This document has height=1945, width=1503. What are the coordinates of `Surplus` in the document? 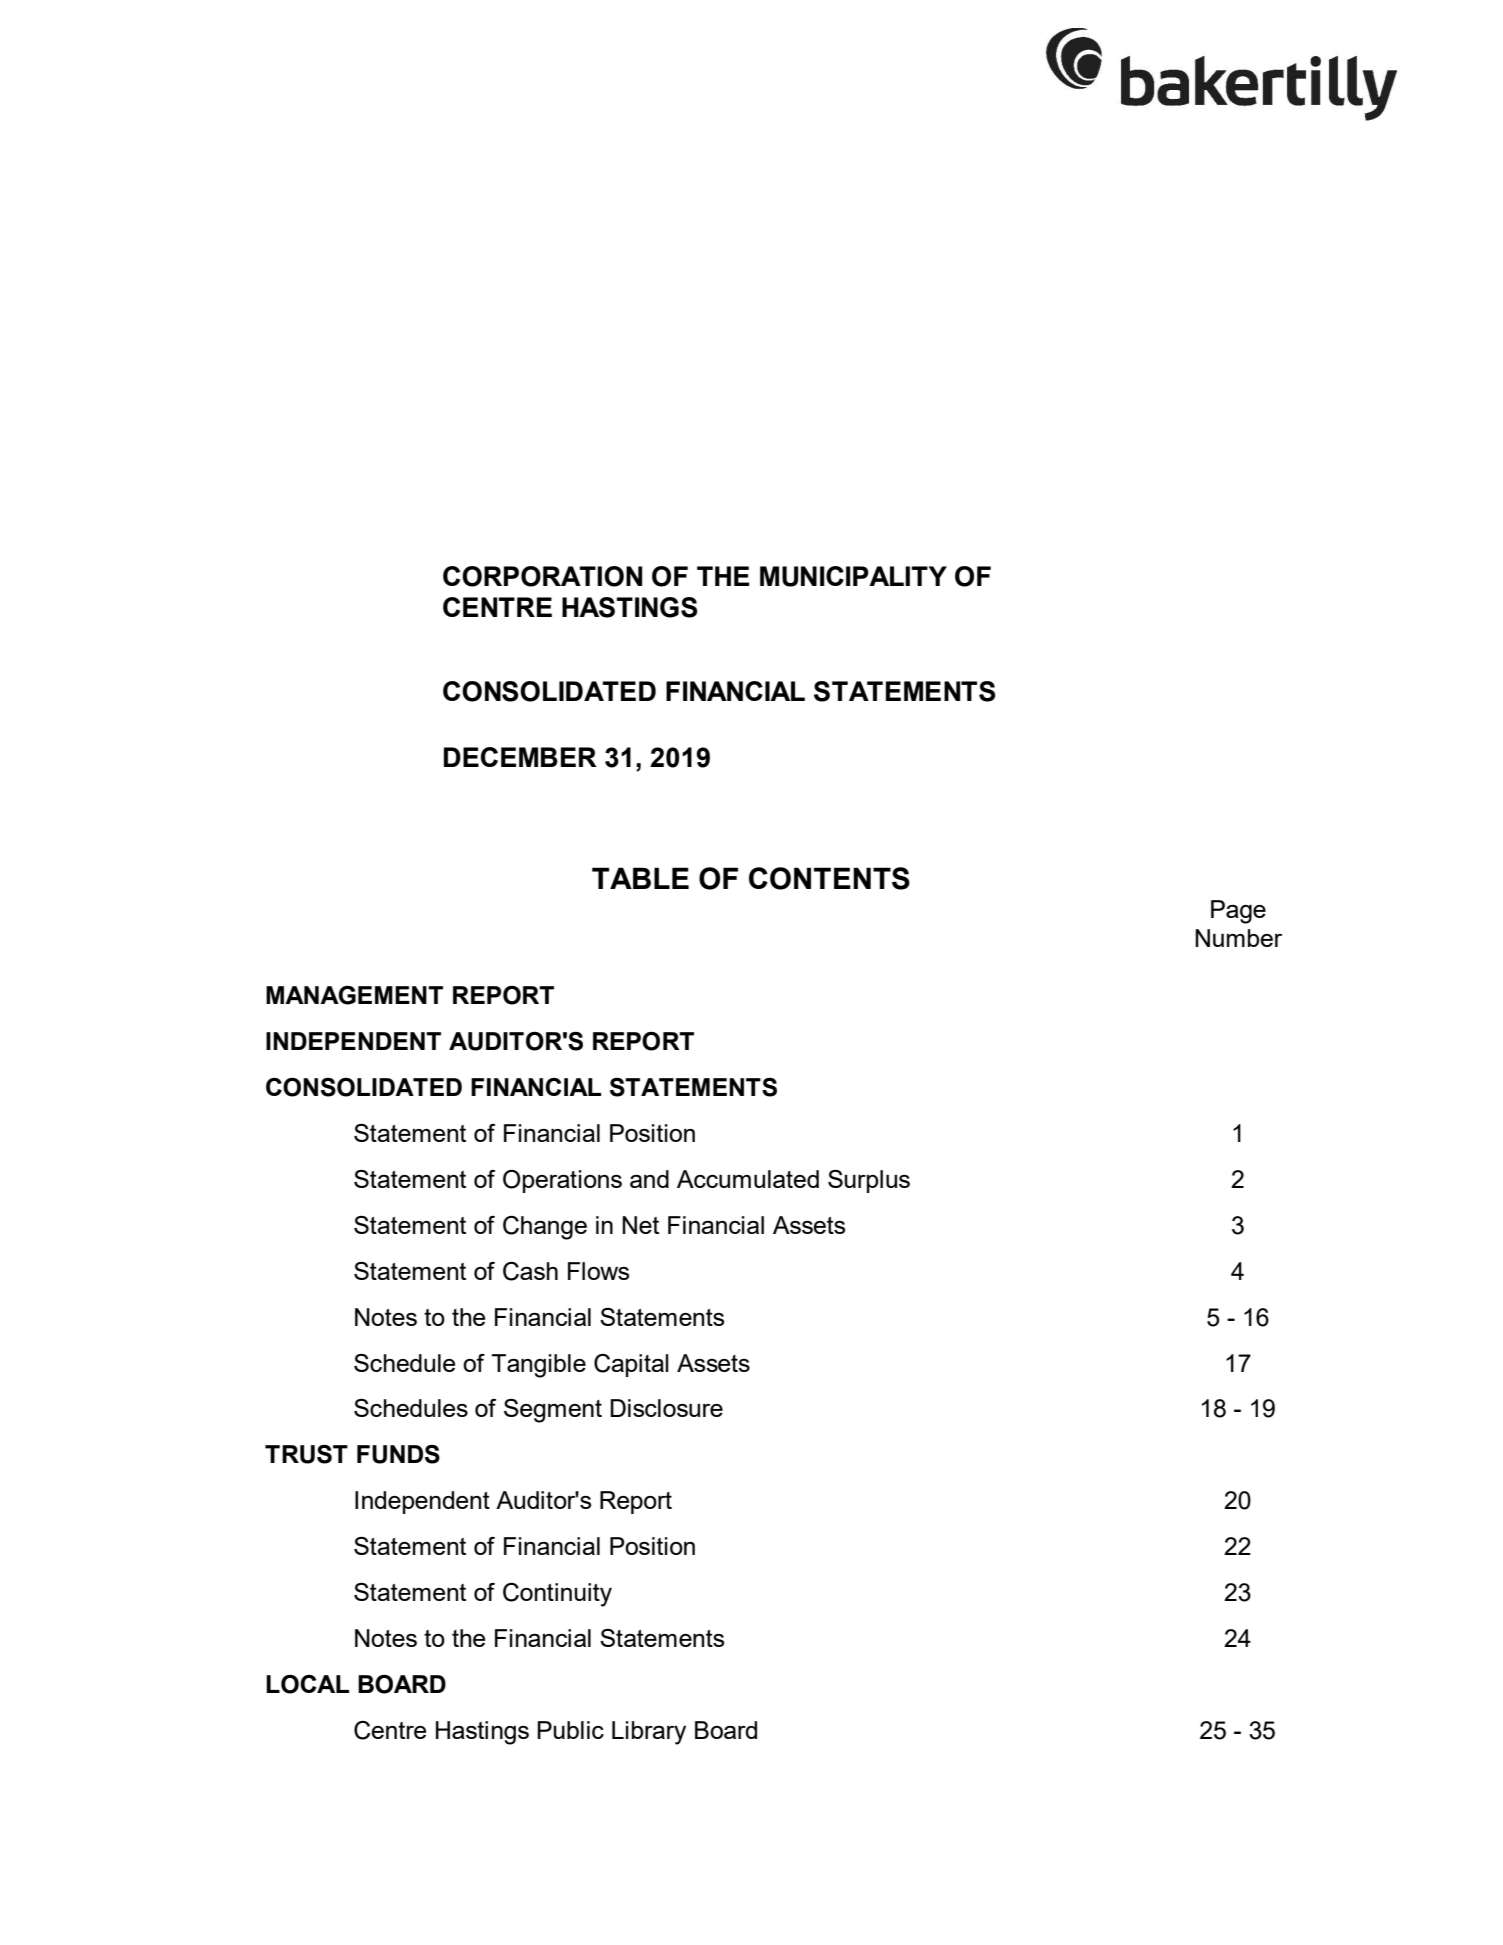 It's located at (869, 1181).
